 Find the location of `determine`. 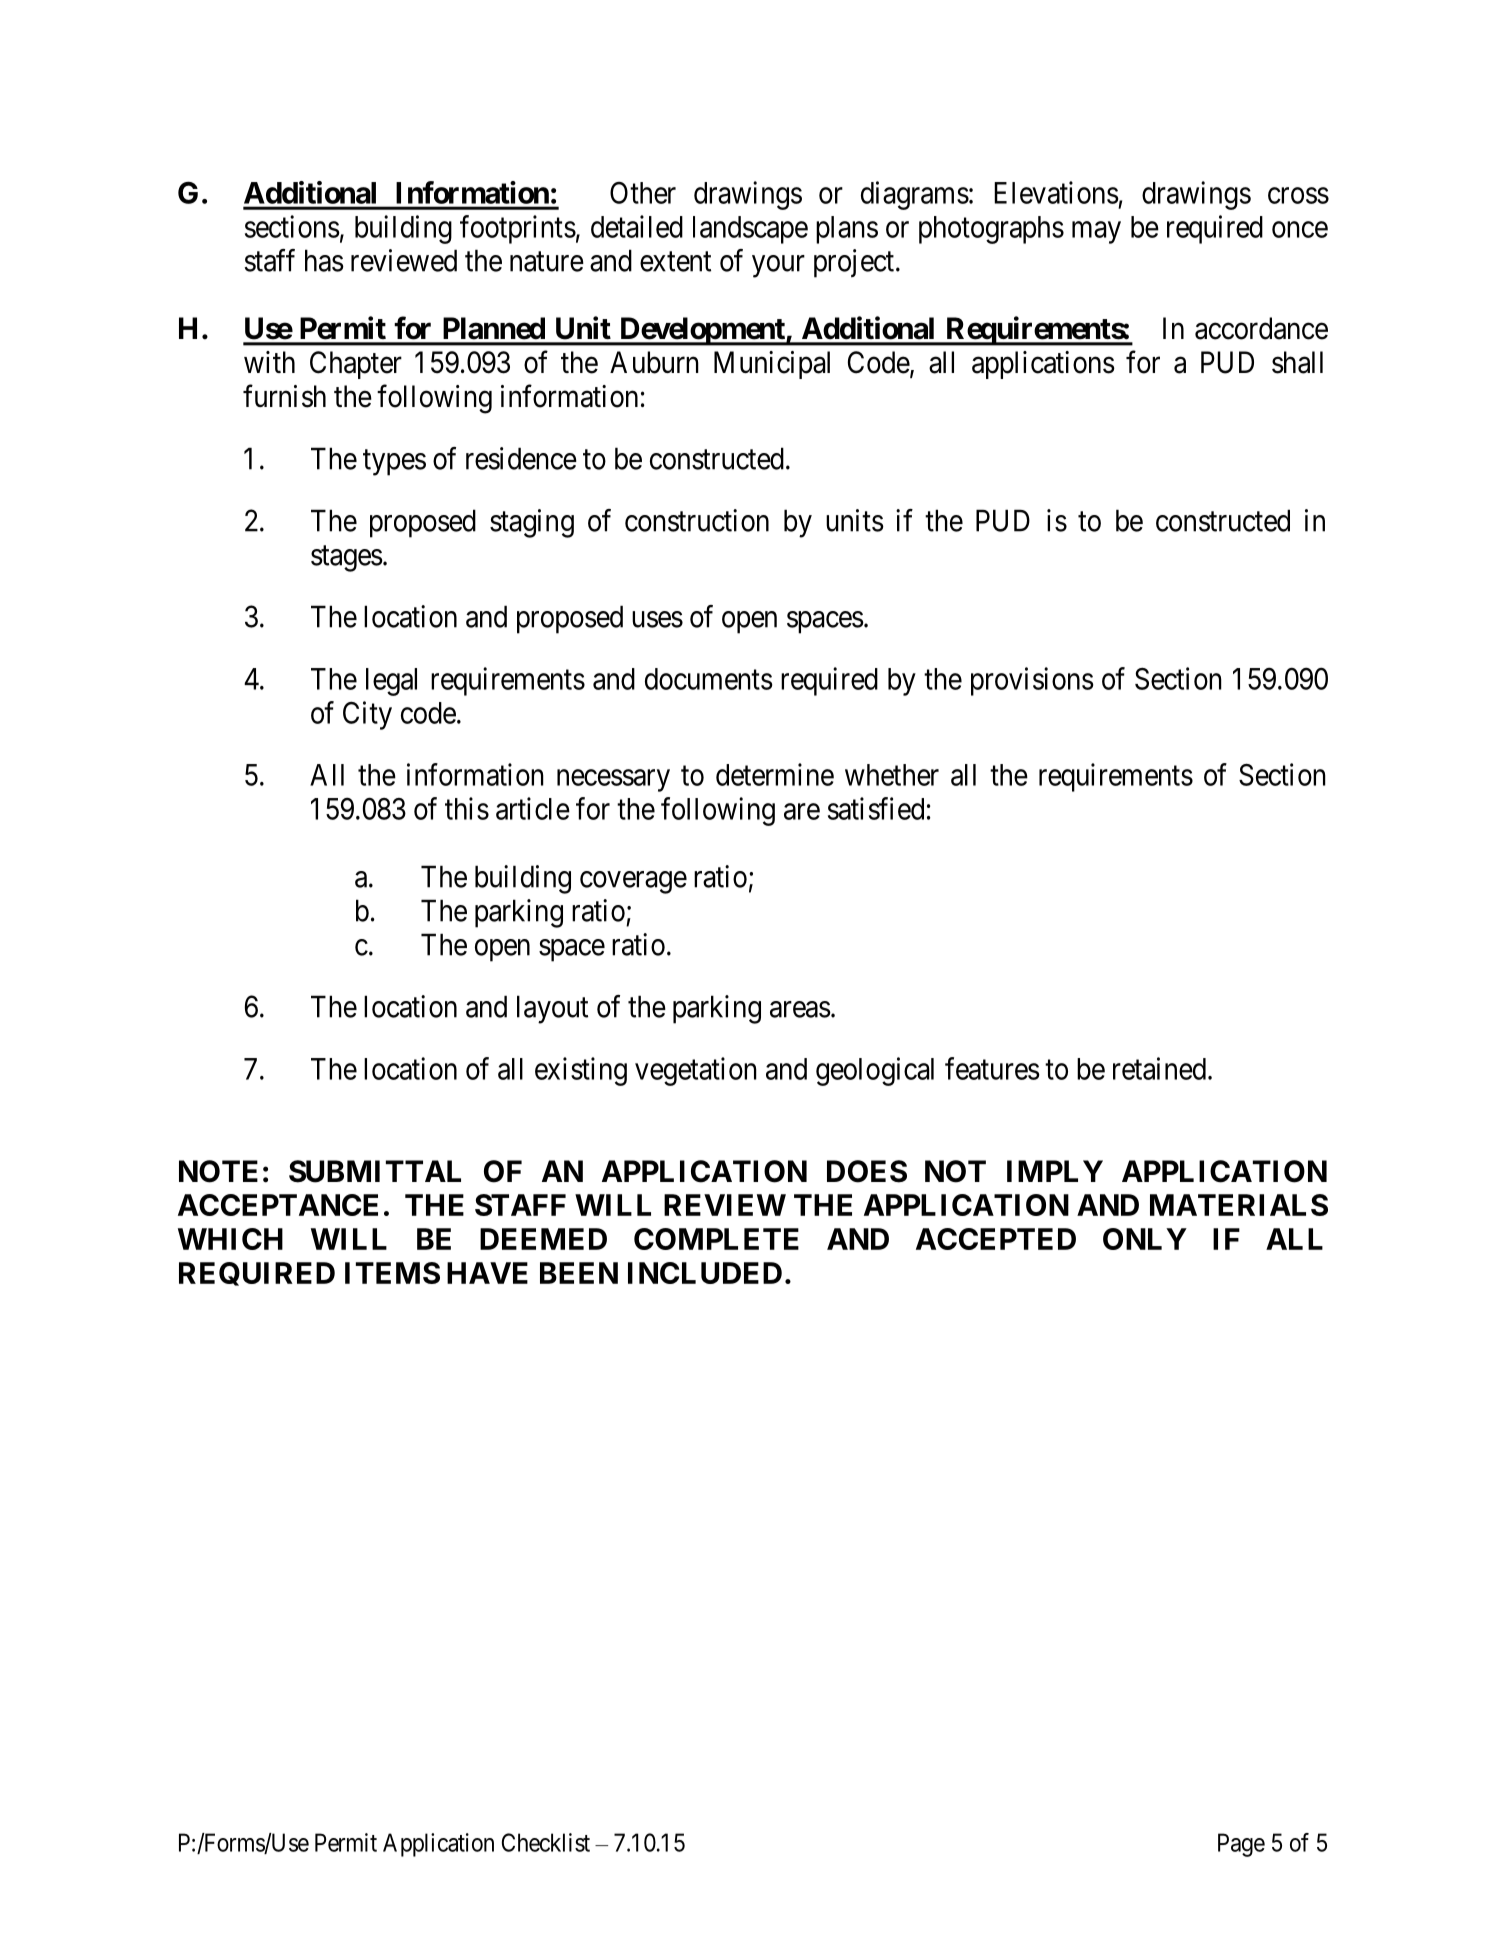

determine is located at coordinates (775, 774).
